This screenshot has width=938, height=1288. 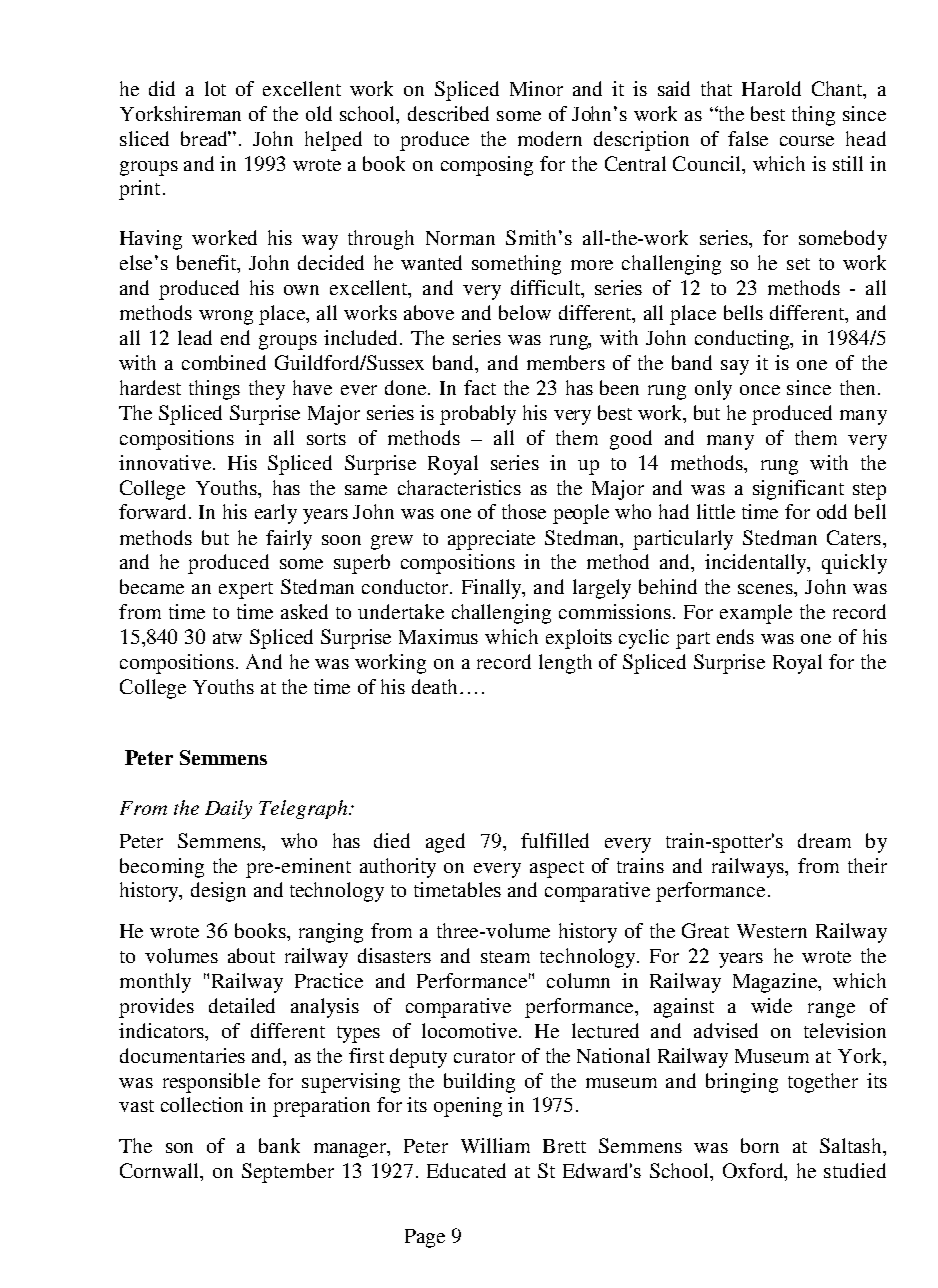 What do you see at coordinates (550, 138) in the screenshot?
I see `modern` at bounding box center [550, 138].
